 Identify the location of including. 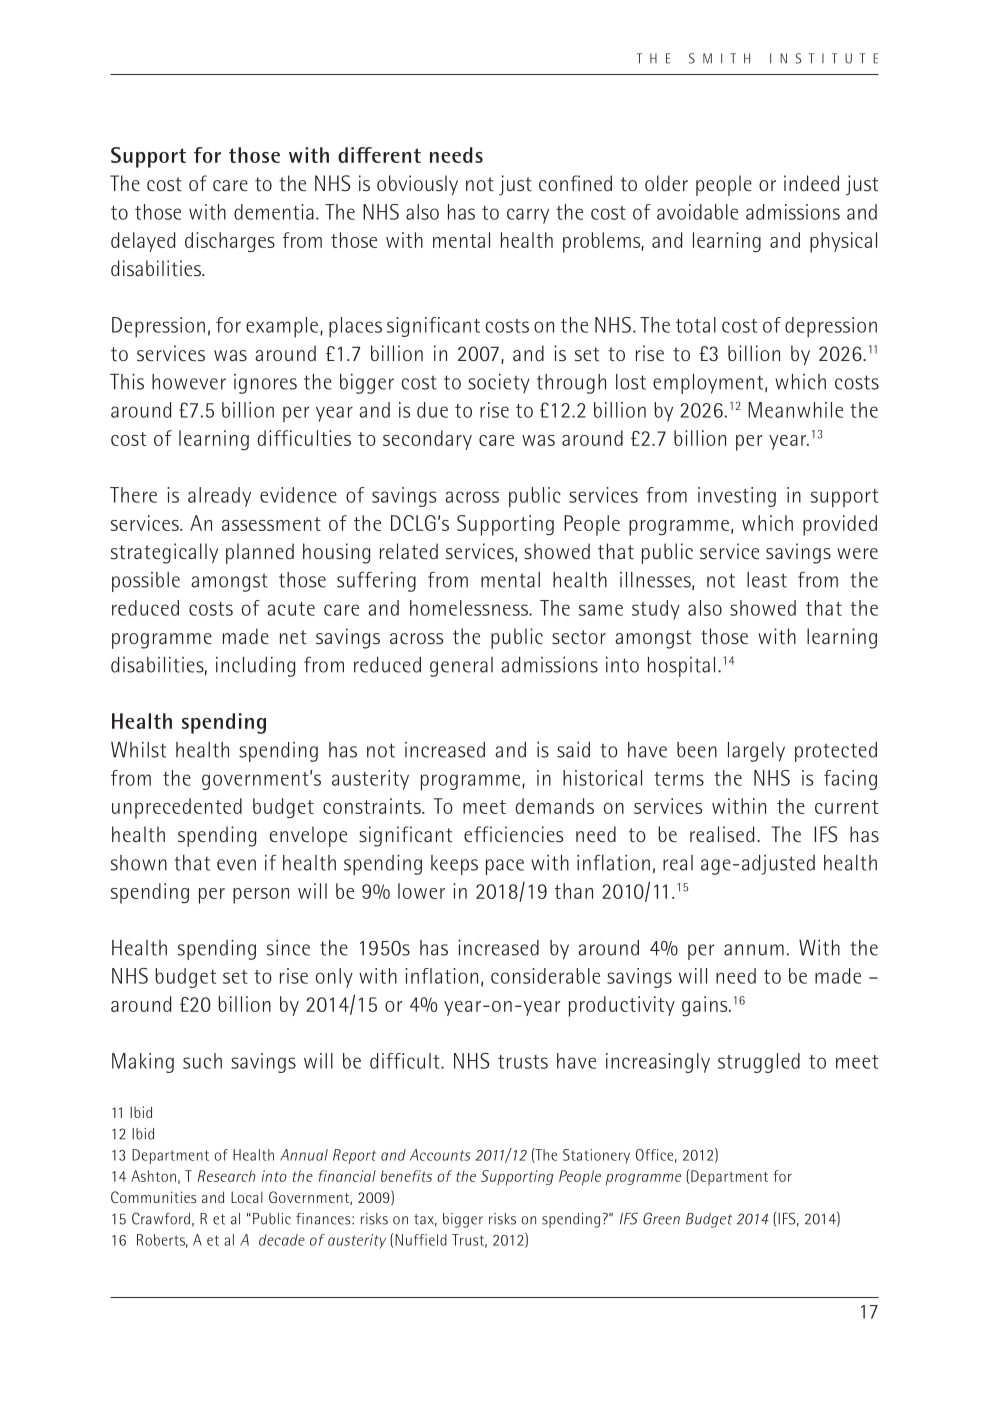
(255, 667).
